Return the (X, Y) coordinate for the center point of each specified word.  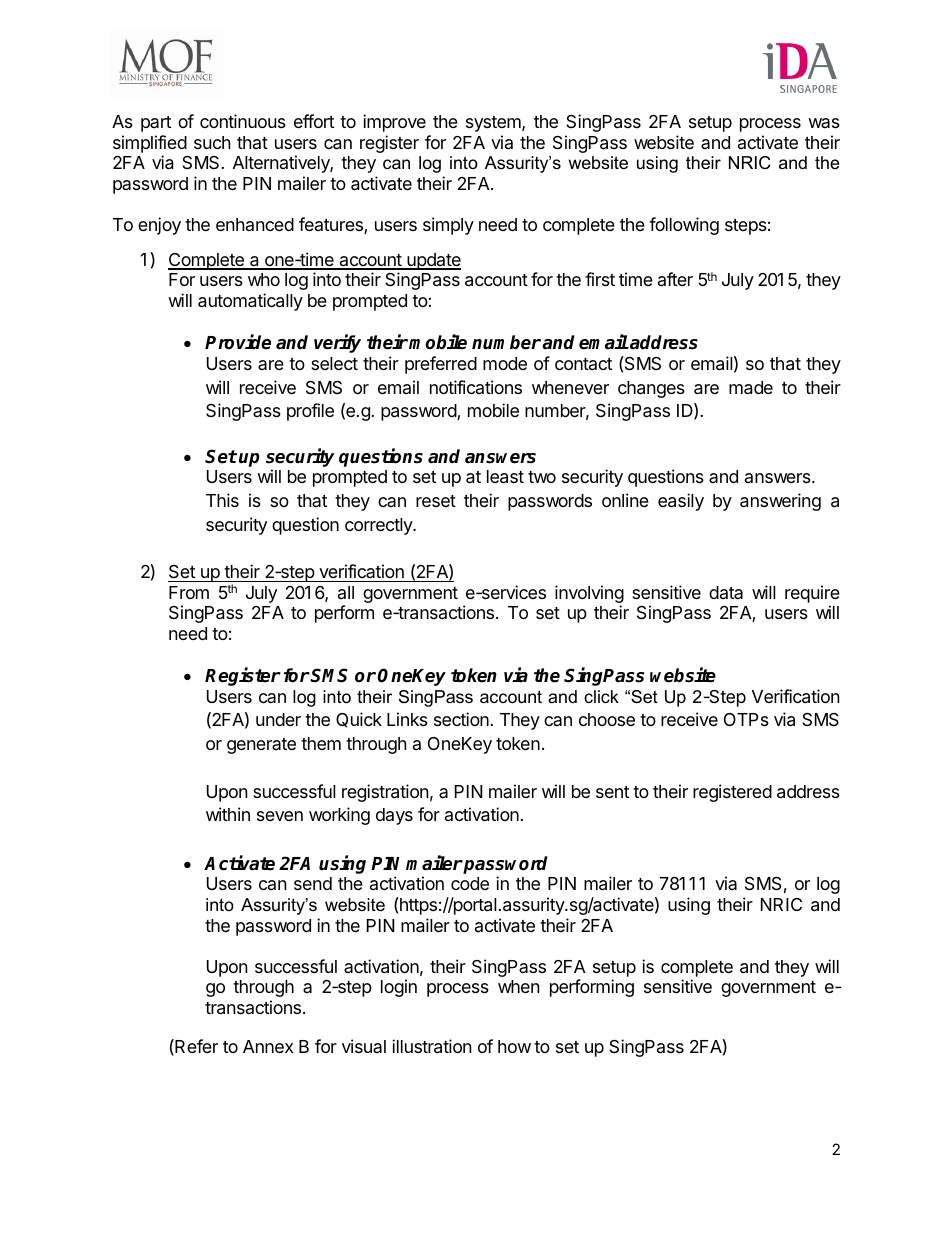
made (751, 388)
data (726, 592)
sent (612, 792)
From (189, 592)
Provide (238, 342)
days (394, 816)
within (228, 814)
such (212, 142)
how (514, 1046)
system (494, 124)
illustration (432, 1046)
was (824, 123)
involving (589, 595)
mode (505, 363)
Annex (268, 1046)
